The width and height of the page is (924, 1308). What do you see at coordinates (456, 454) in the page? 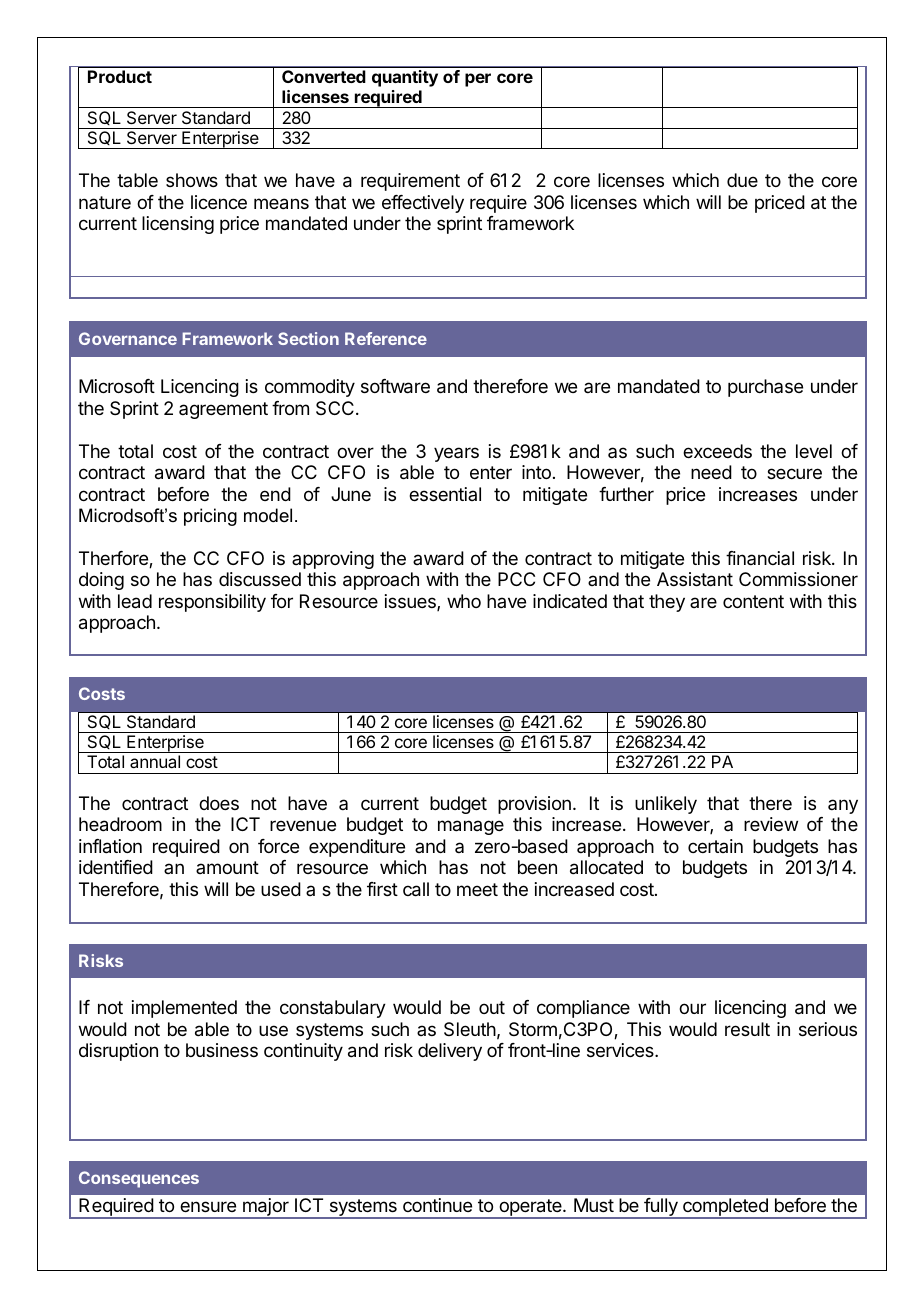
I see `years` at bounding box center [456, 454].
